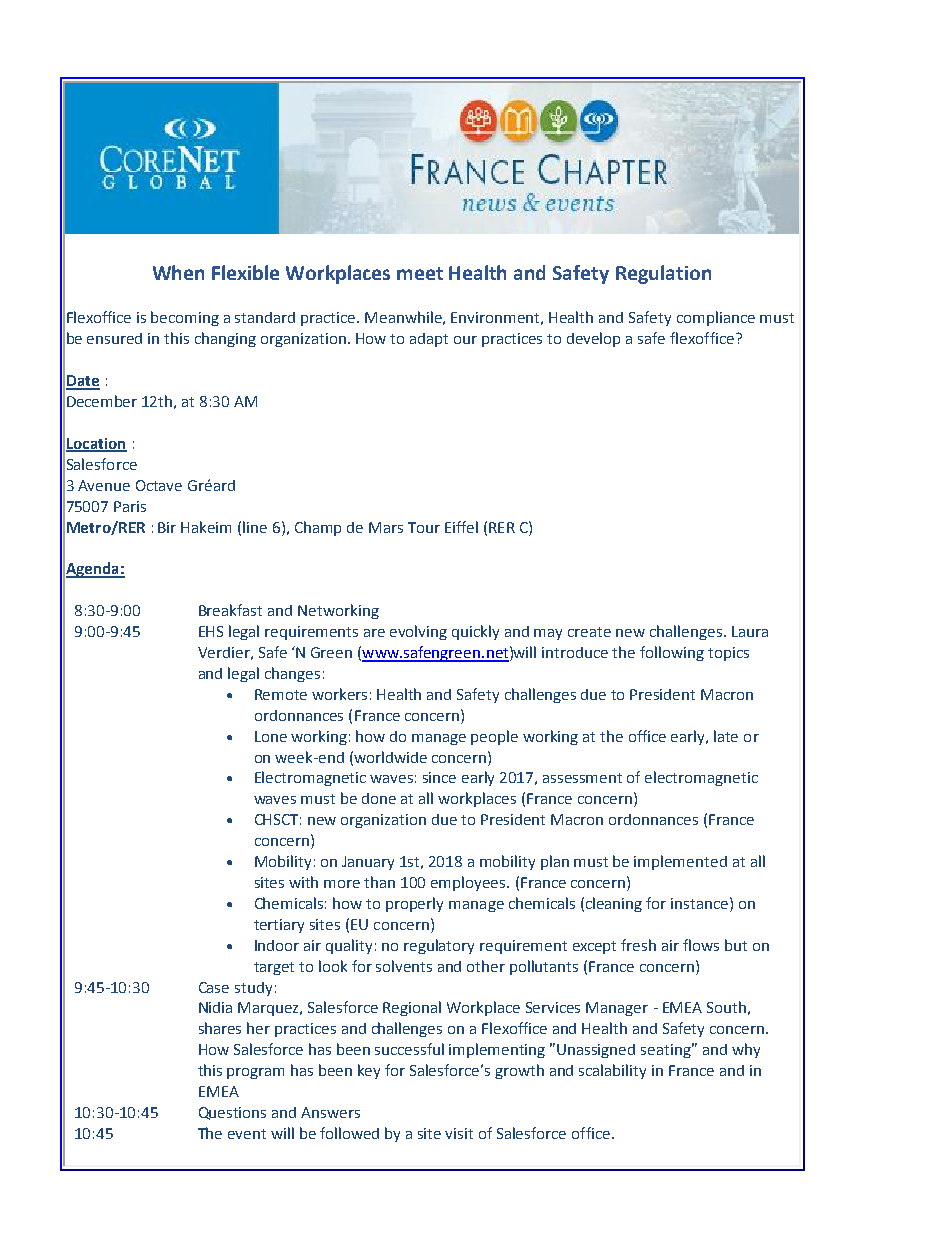  I want to click on Tour, so click(424, 527).
